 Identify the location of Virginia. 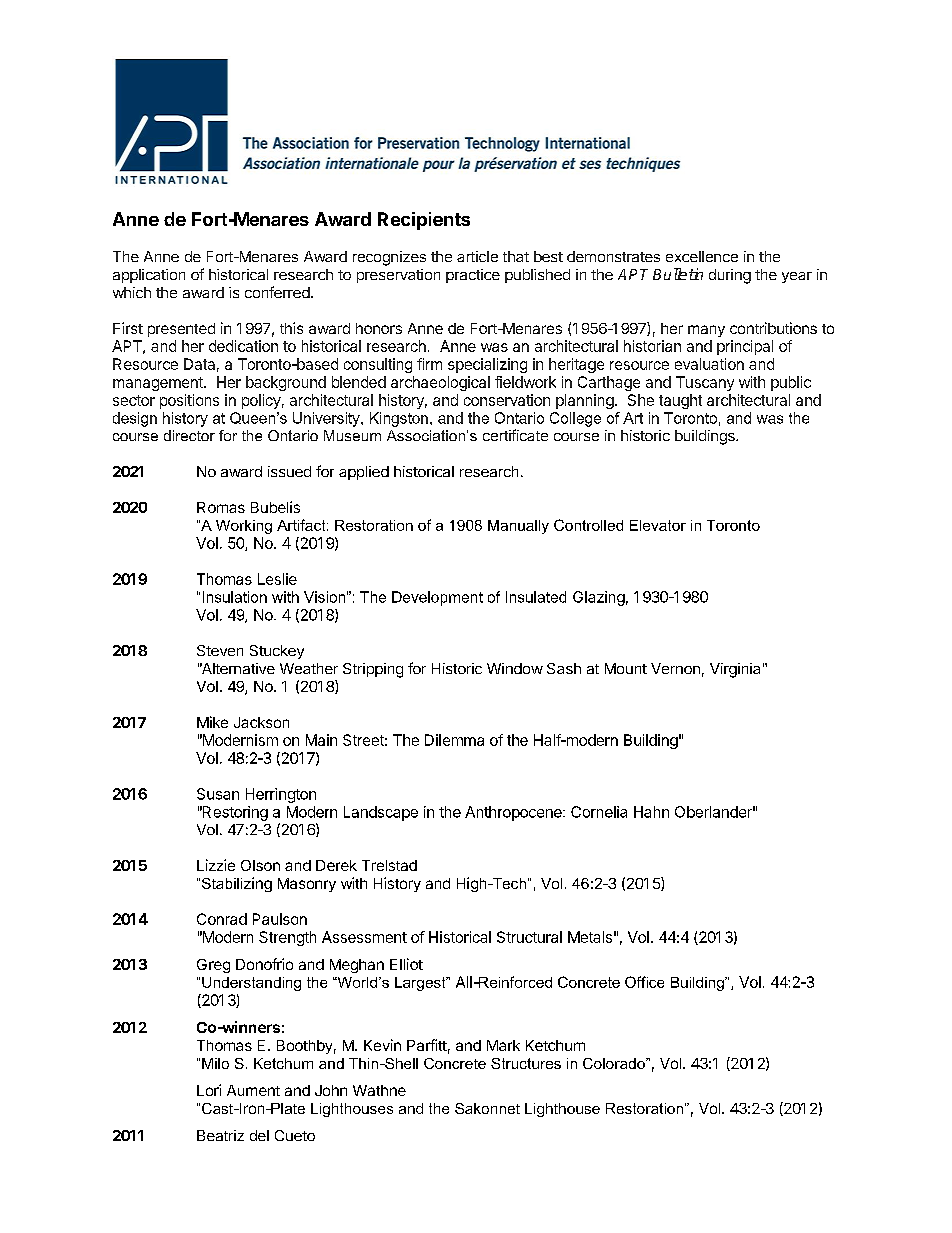
(735, 670).
